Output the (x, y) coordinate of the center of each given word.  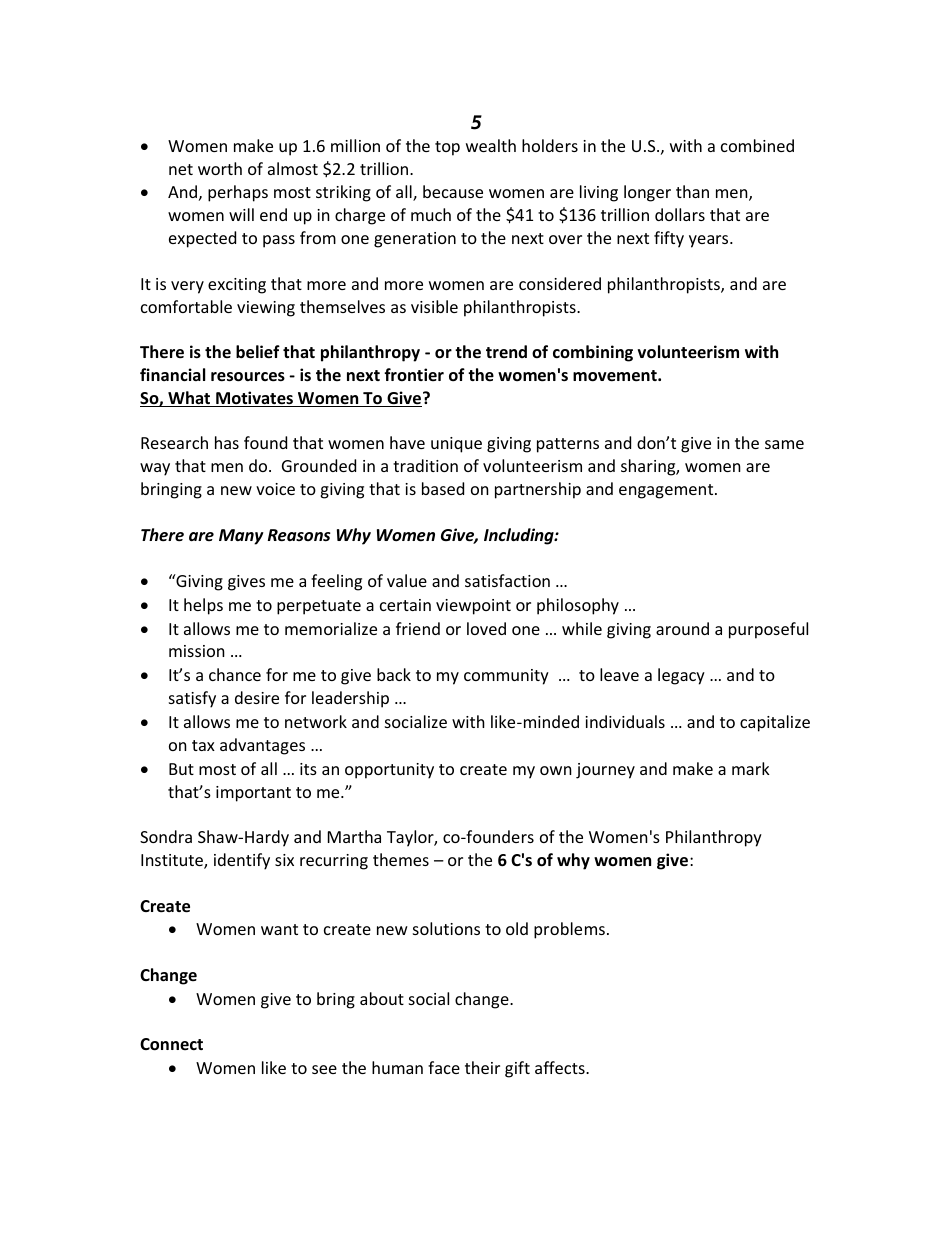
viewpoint (473, 607)
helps (203, 606)
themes (401, 859)
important (253, 794)
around (682, 628)
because (453, 191)
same (784, 444)
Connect (171, 1044)
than (692, 191)
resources (248, 377)
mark (751, 768)
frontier (414, 374)
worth (220, 168)
